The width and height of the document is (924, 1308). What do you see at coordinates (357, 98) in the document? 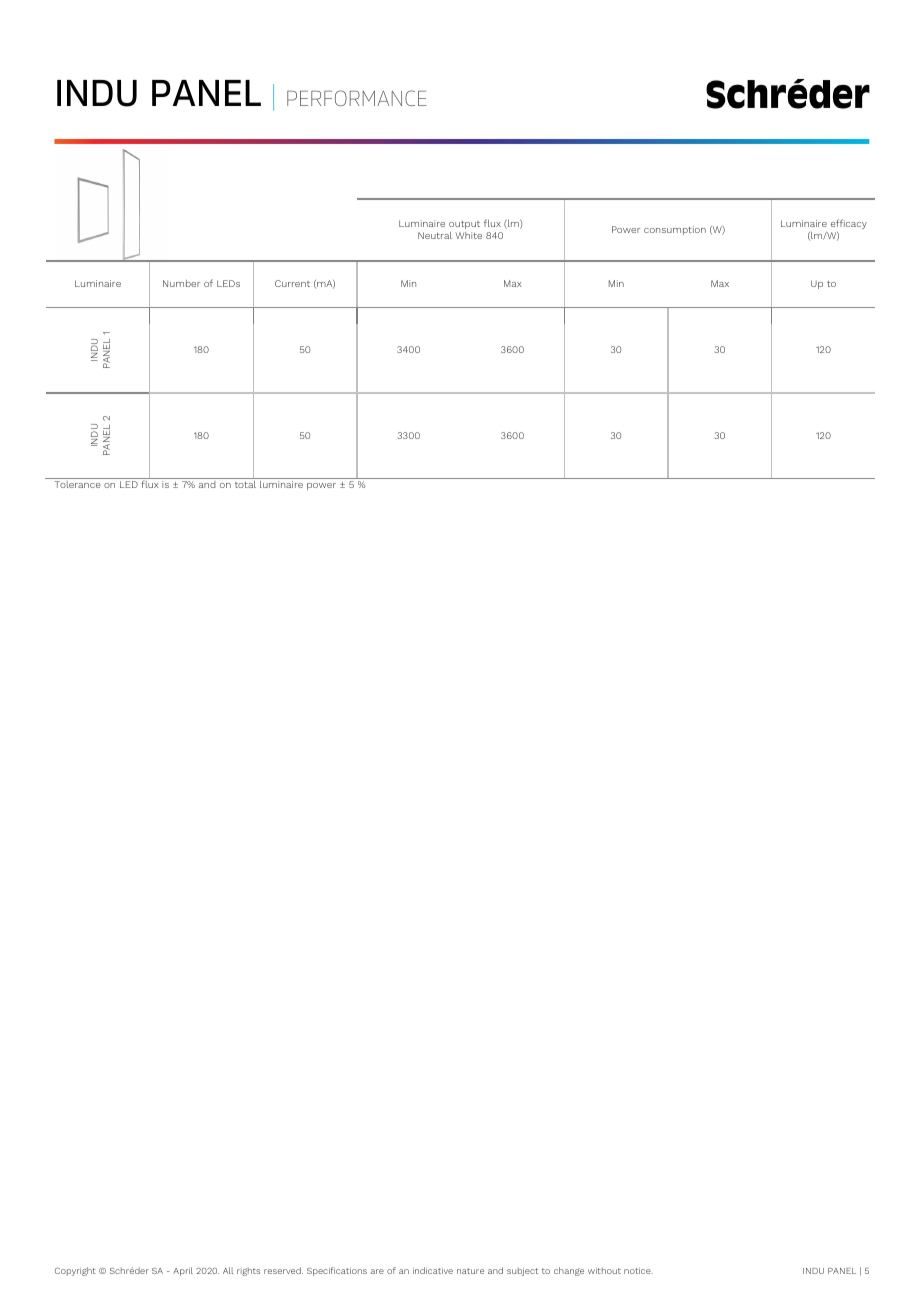
I see `PERFORMANCE` at bounding box center [357, 98].
